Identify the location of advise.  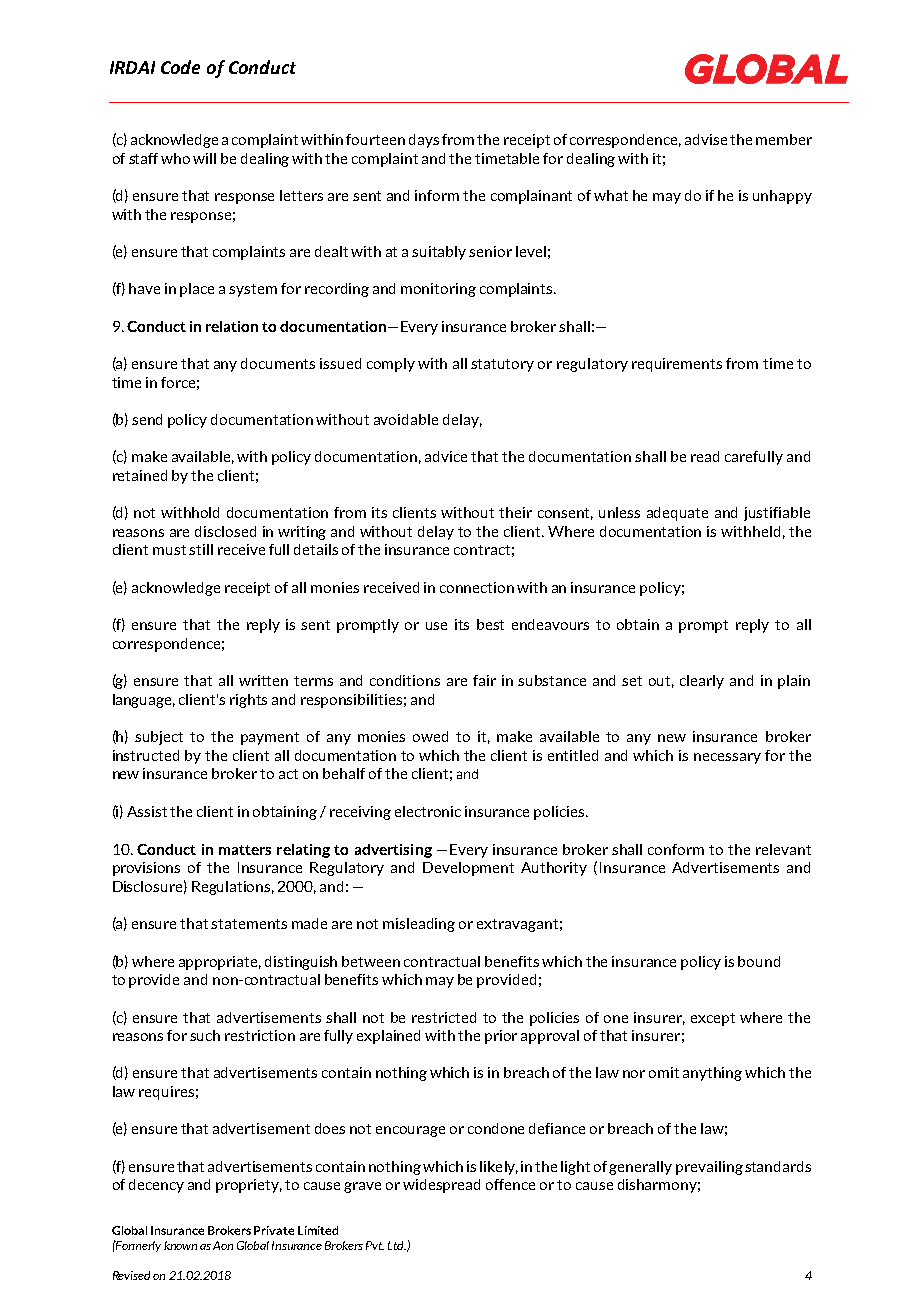
(706, 139).
